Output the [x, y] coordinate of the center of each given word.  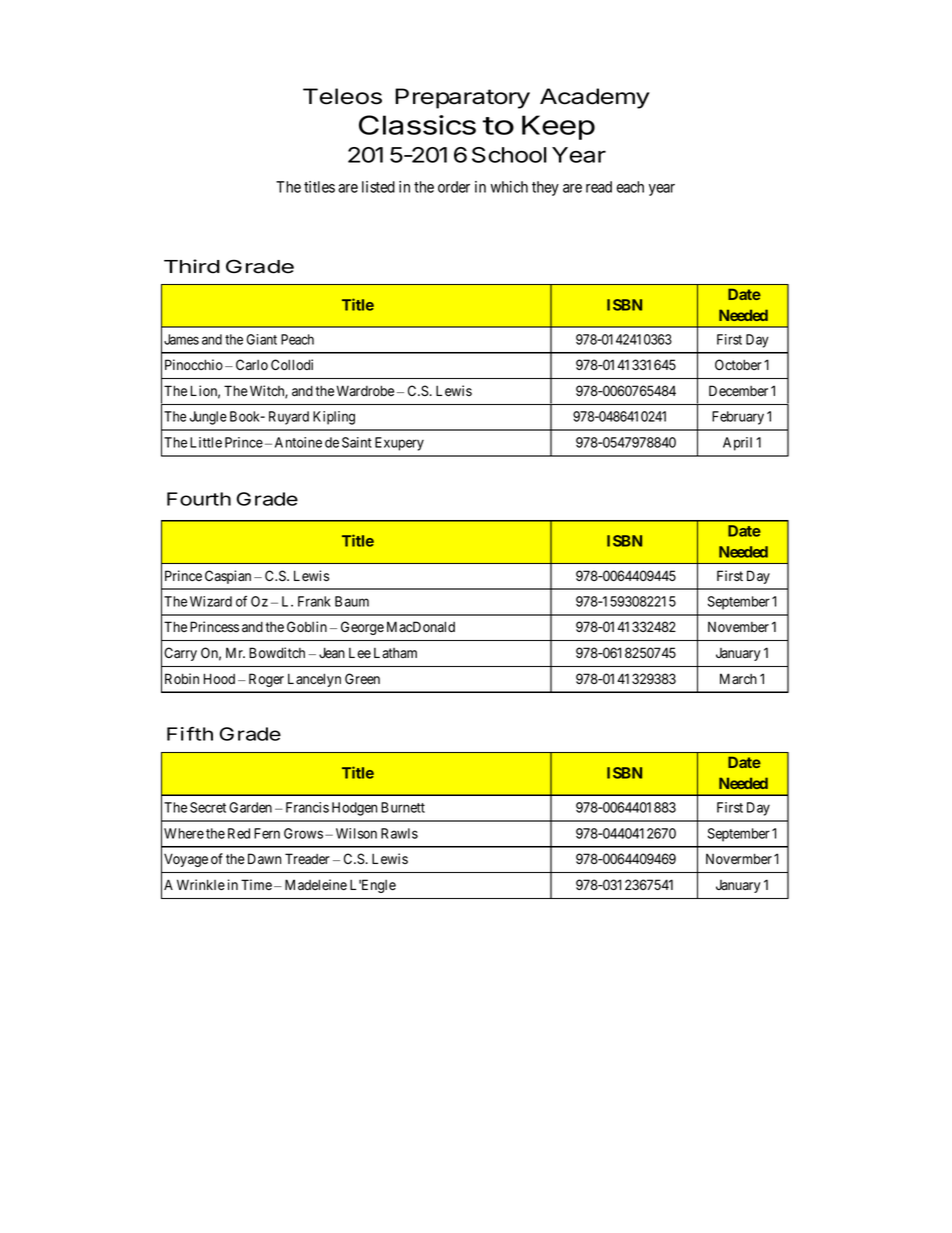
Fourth [199, 499]
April [737, 444]
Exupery [399, 444]
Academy [595, 98]
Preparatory [462, 98]
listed [378, 187]
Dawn [264, 859]
